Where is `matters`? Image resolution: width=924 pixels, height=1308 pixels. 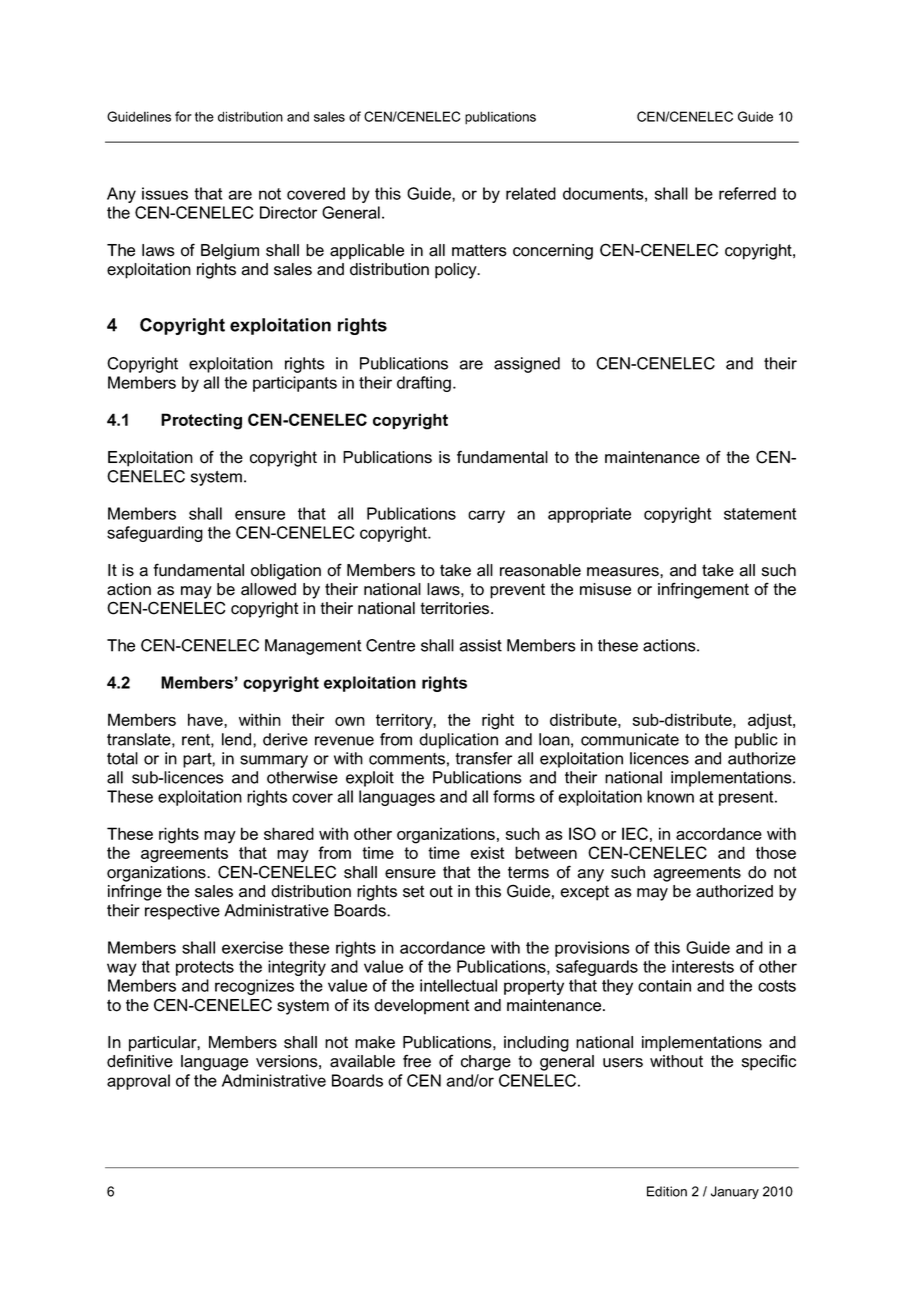
matters is located at coordinates (479, 250).
